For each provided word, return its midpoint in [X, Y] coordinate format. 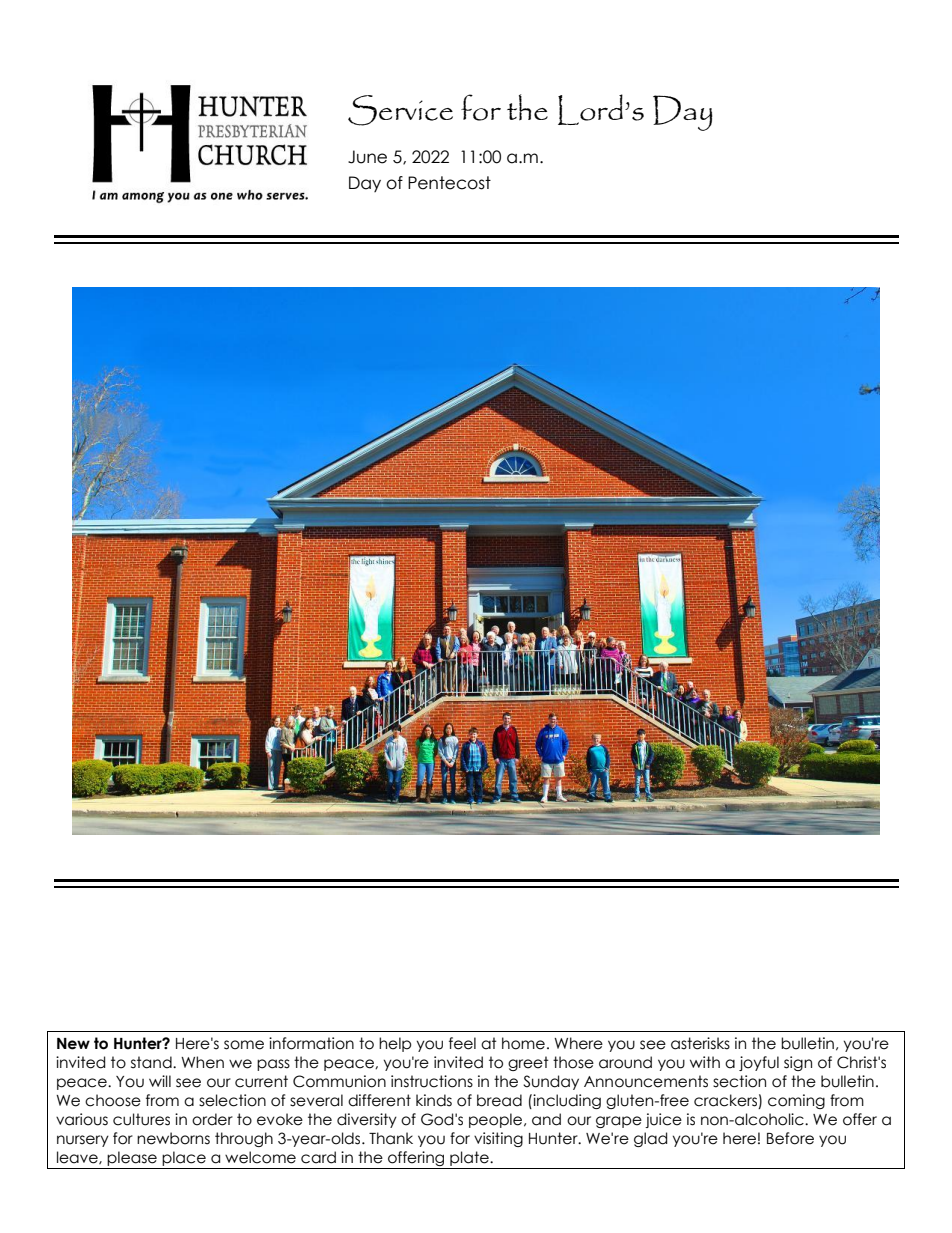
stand [152, 1062]
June [367, 157]
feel [462, 1043]
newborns [173, 1138]
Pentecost [449, 183]
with [705, 1062]
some [244, 1045]
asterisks [700, 1043]
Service [400, 110]
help [395, 1044]
